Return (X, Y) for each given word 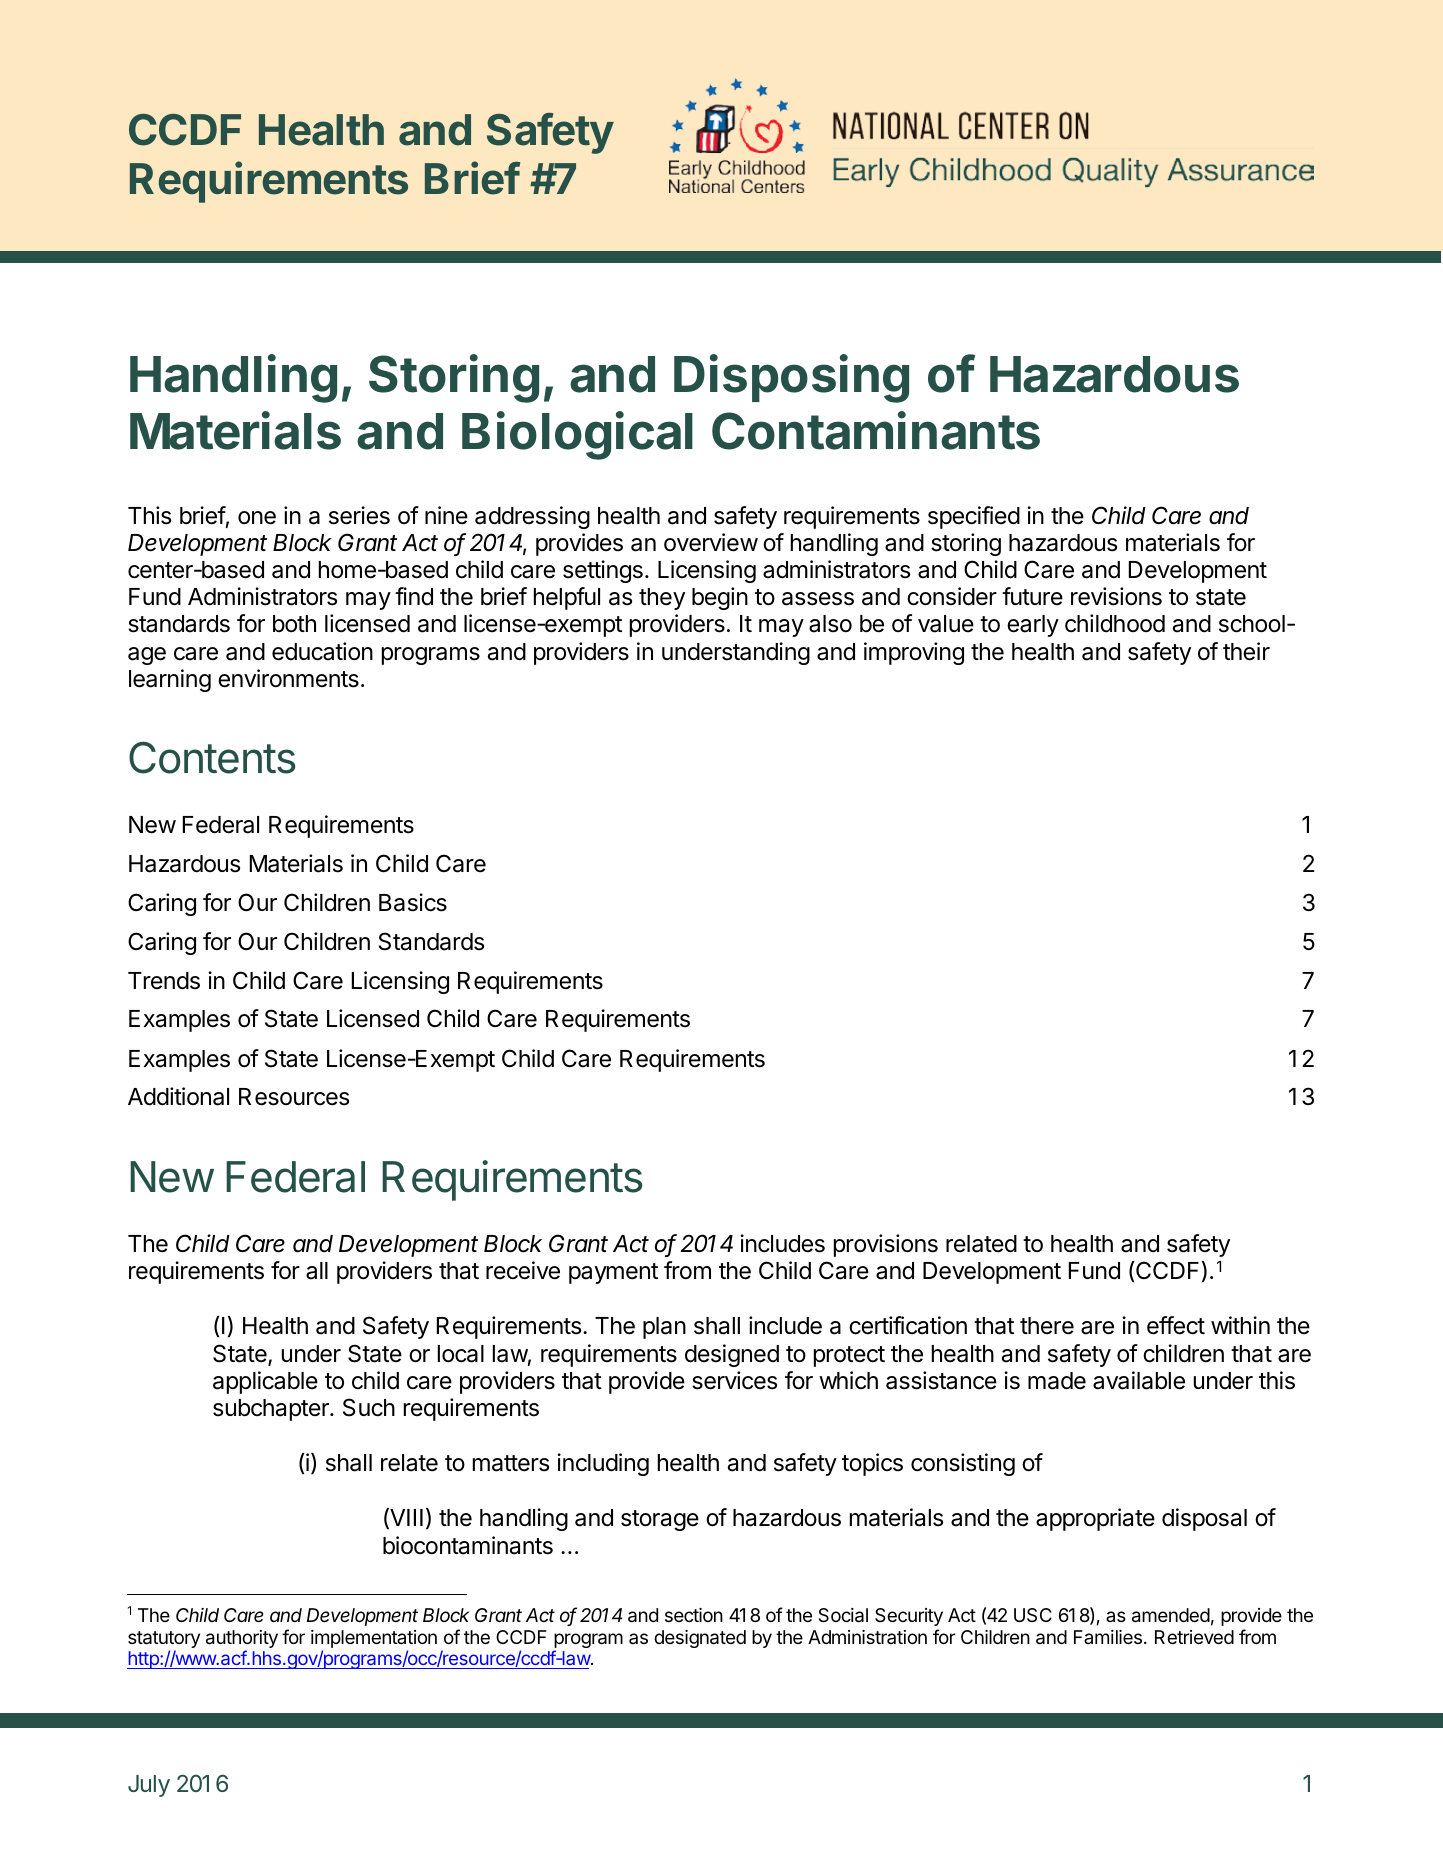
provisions (886, 1245)
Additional (178, 1096)
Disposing (791, 378)
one (257, 518)
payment (613, 1273)
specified (974, 517)
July (149, 1786)
